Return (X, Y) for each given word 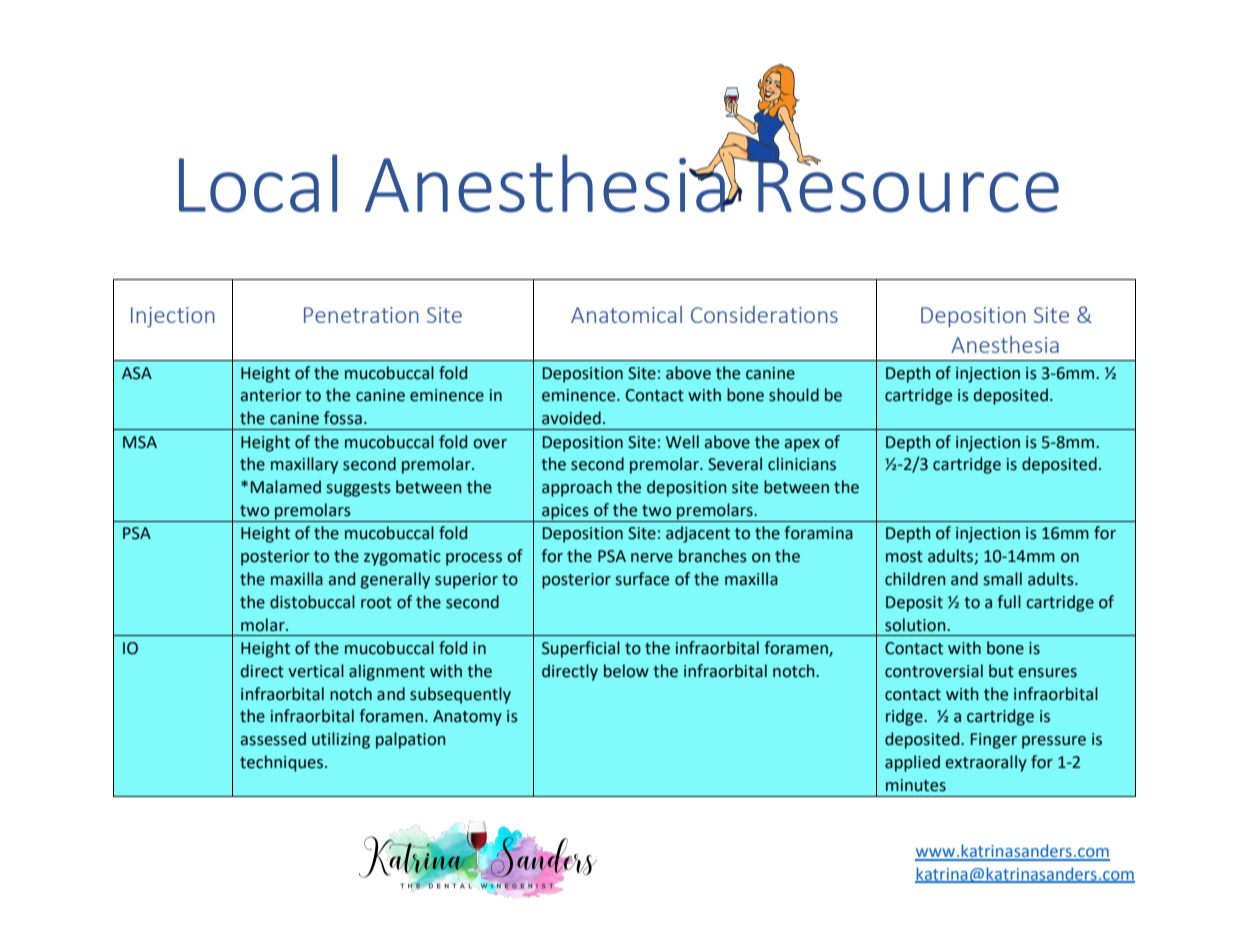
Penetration (361, 315)
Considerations (764, 314)
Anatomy (467, 718)
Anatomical (626, 314)
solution (916, 625)
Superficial (581, 649)
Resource (907, 184)
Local (258, 183)
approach (577, 488)
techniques (281, 763)
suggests (359, 489)
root (376, 603)
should (794, 395)
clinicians (802, 464)
